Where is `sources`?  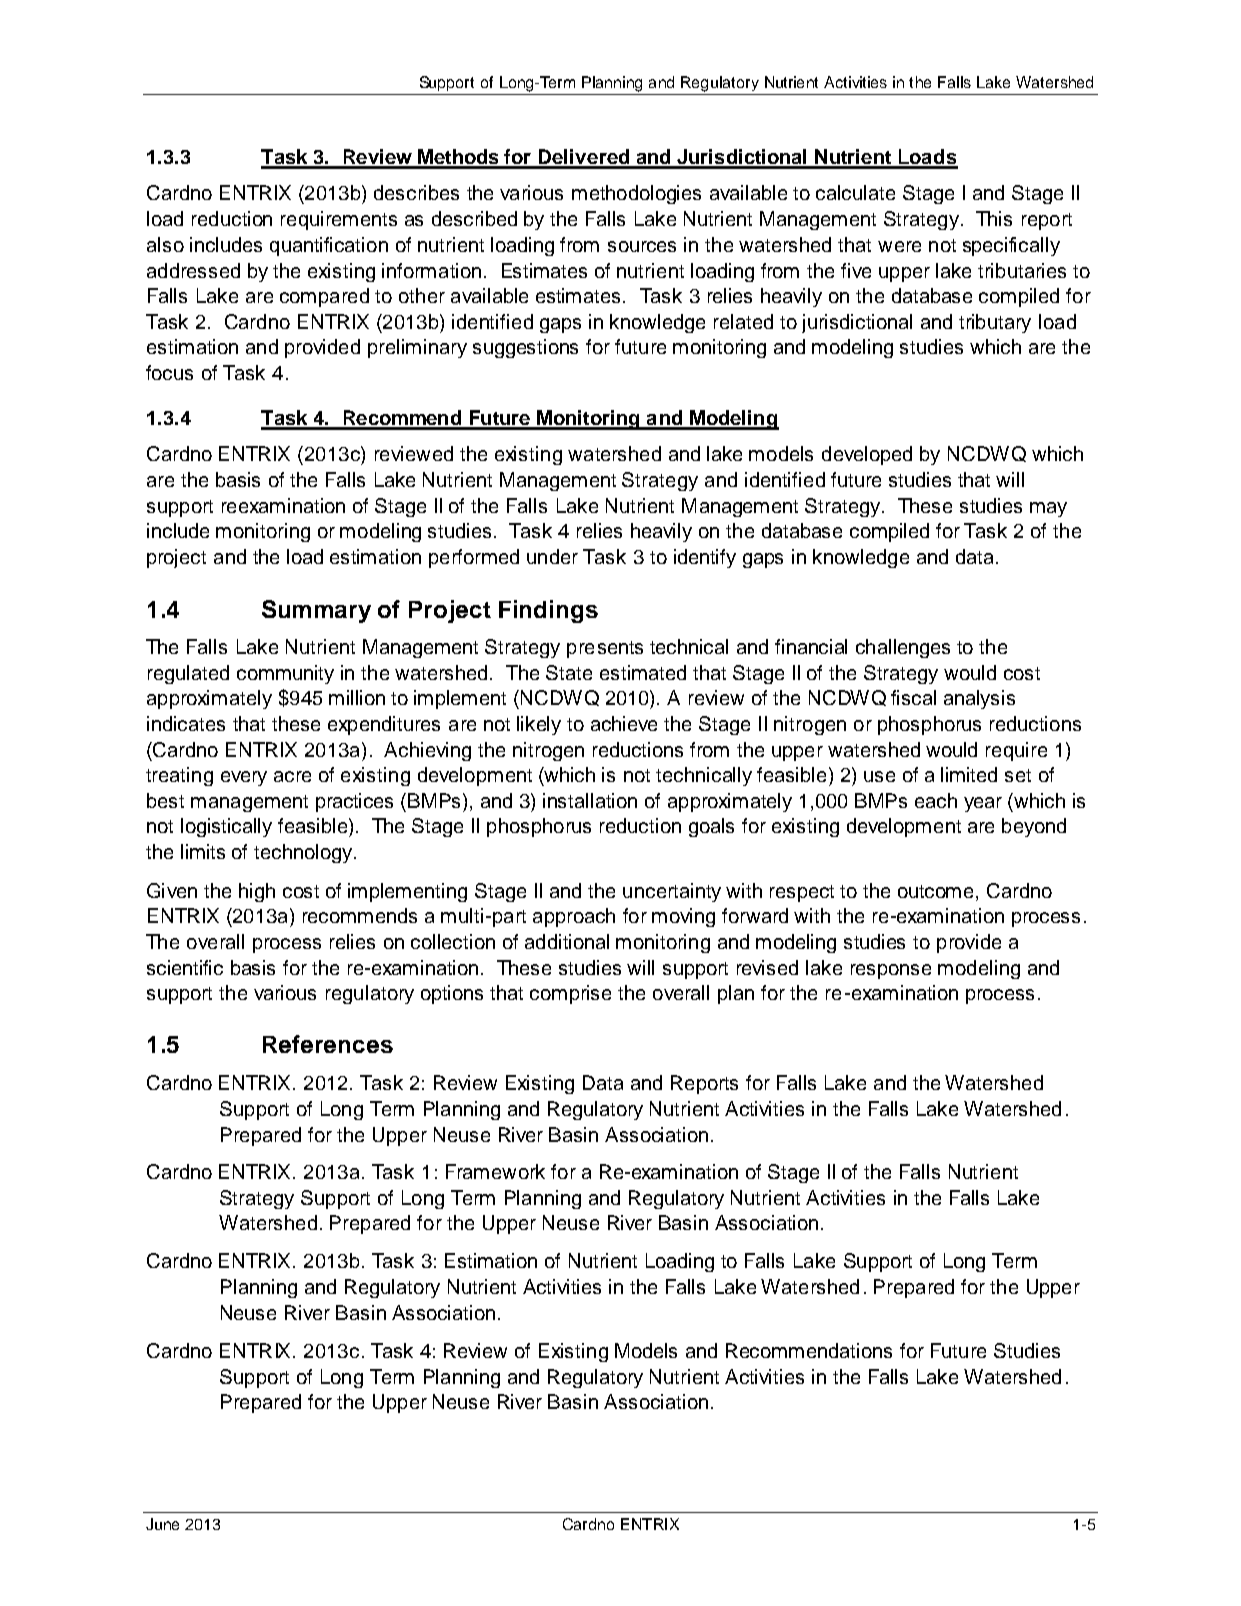 sources is located at coordinates (642, 246).
